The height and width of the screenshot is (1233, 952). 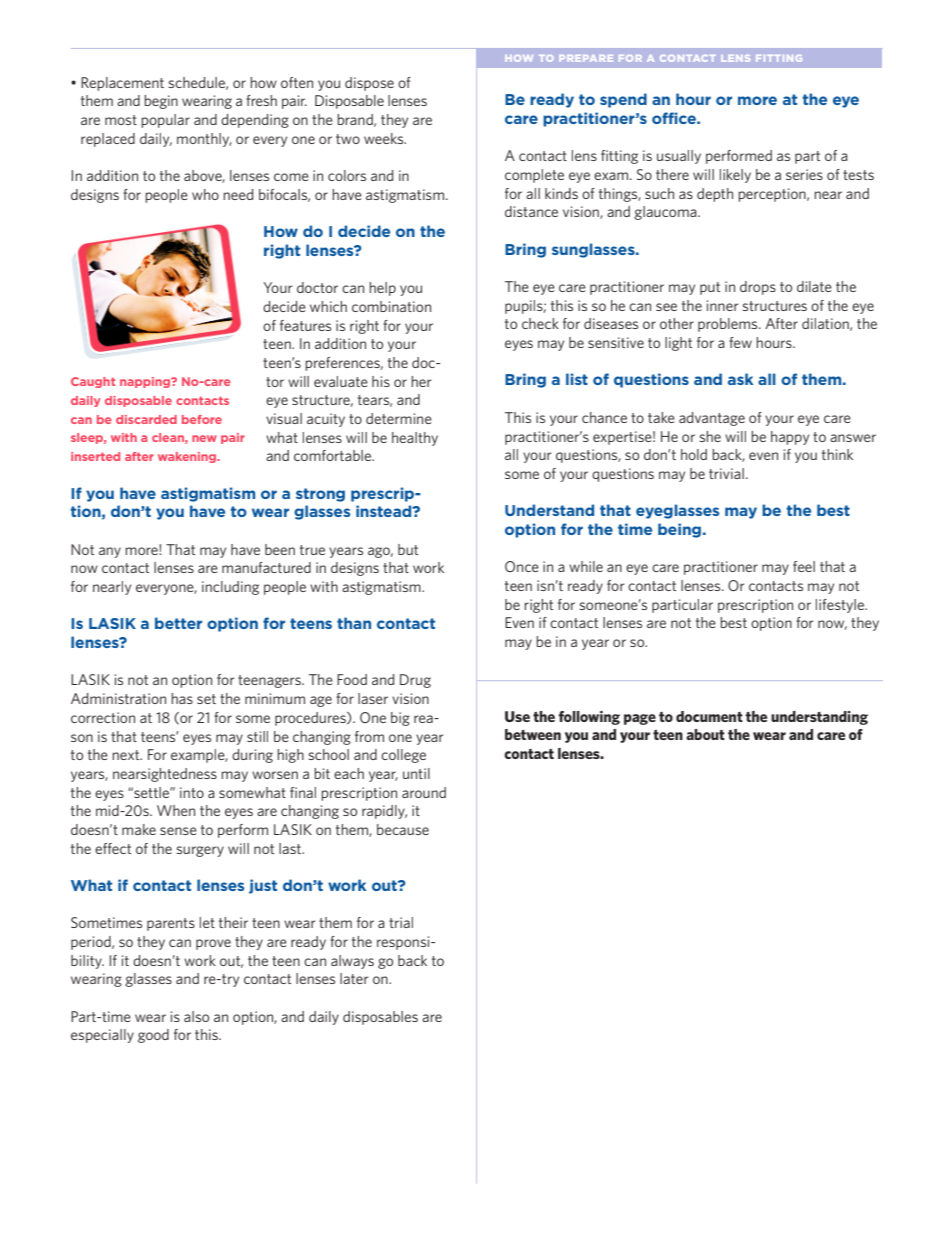 I want to click on Once, so click(x=522, y=566).
